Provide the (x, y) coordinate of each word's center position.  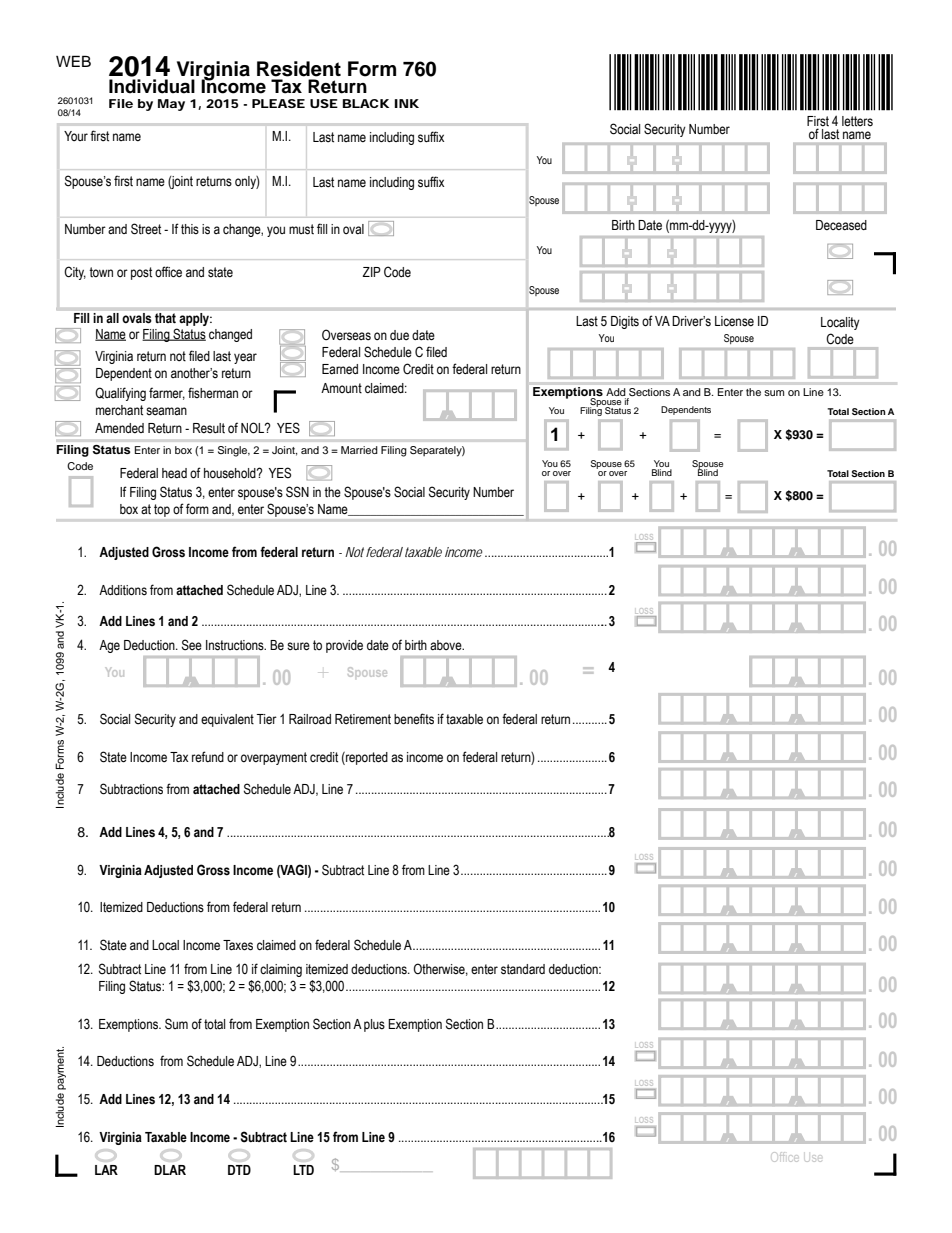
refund (208, 757)
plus (374, 1025)
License (734, 321)
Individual (152, 86)
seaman (166, 411)
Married (359, 450)
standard (523, 969)
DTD (239, 1170)
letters (857, 121)
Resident (299, 69)
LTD (303, 1170)
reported (366, 758)
